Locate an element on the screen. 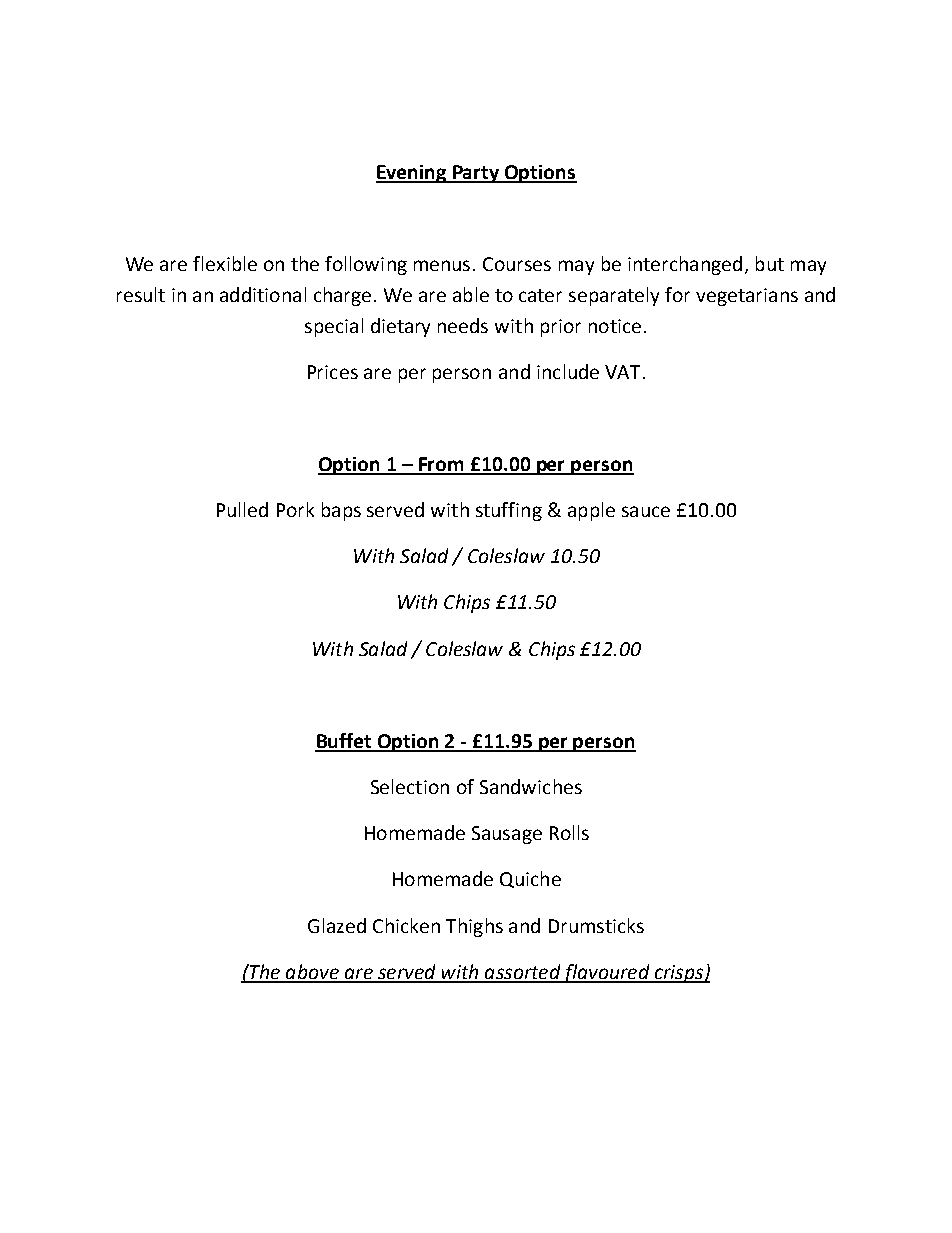 The width and height of the screenshot is (952, 1233). Sandwiches is located at coordinates (531, 786).
